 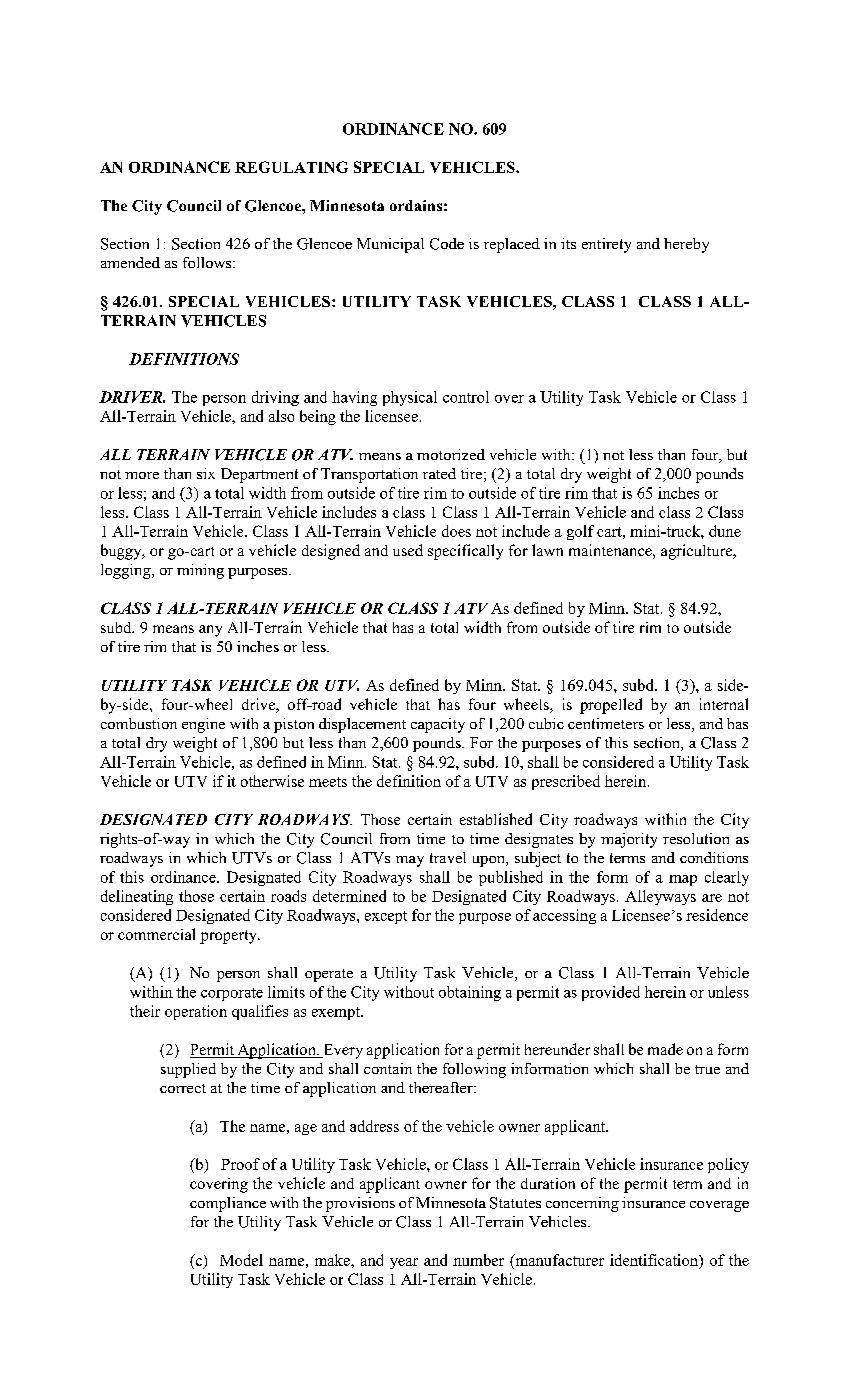 I want to click on hereby, so click(x=686, y=245).
